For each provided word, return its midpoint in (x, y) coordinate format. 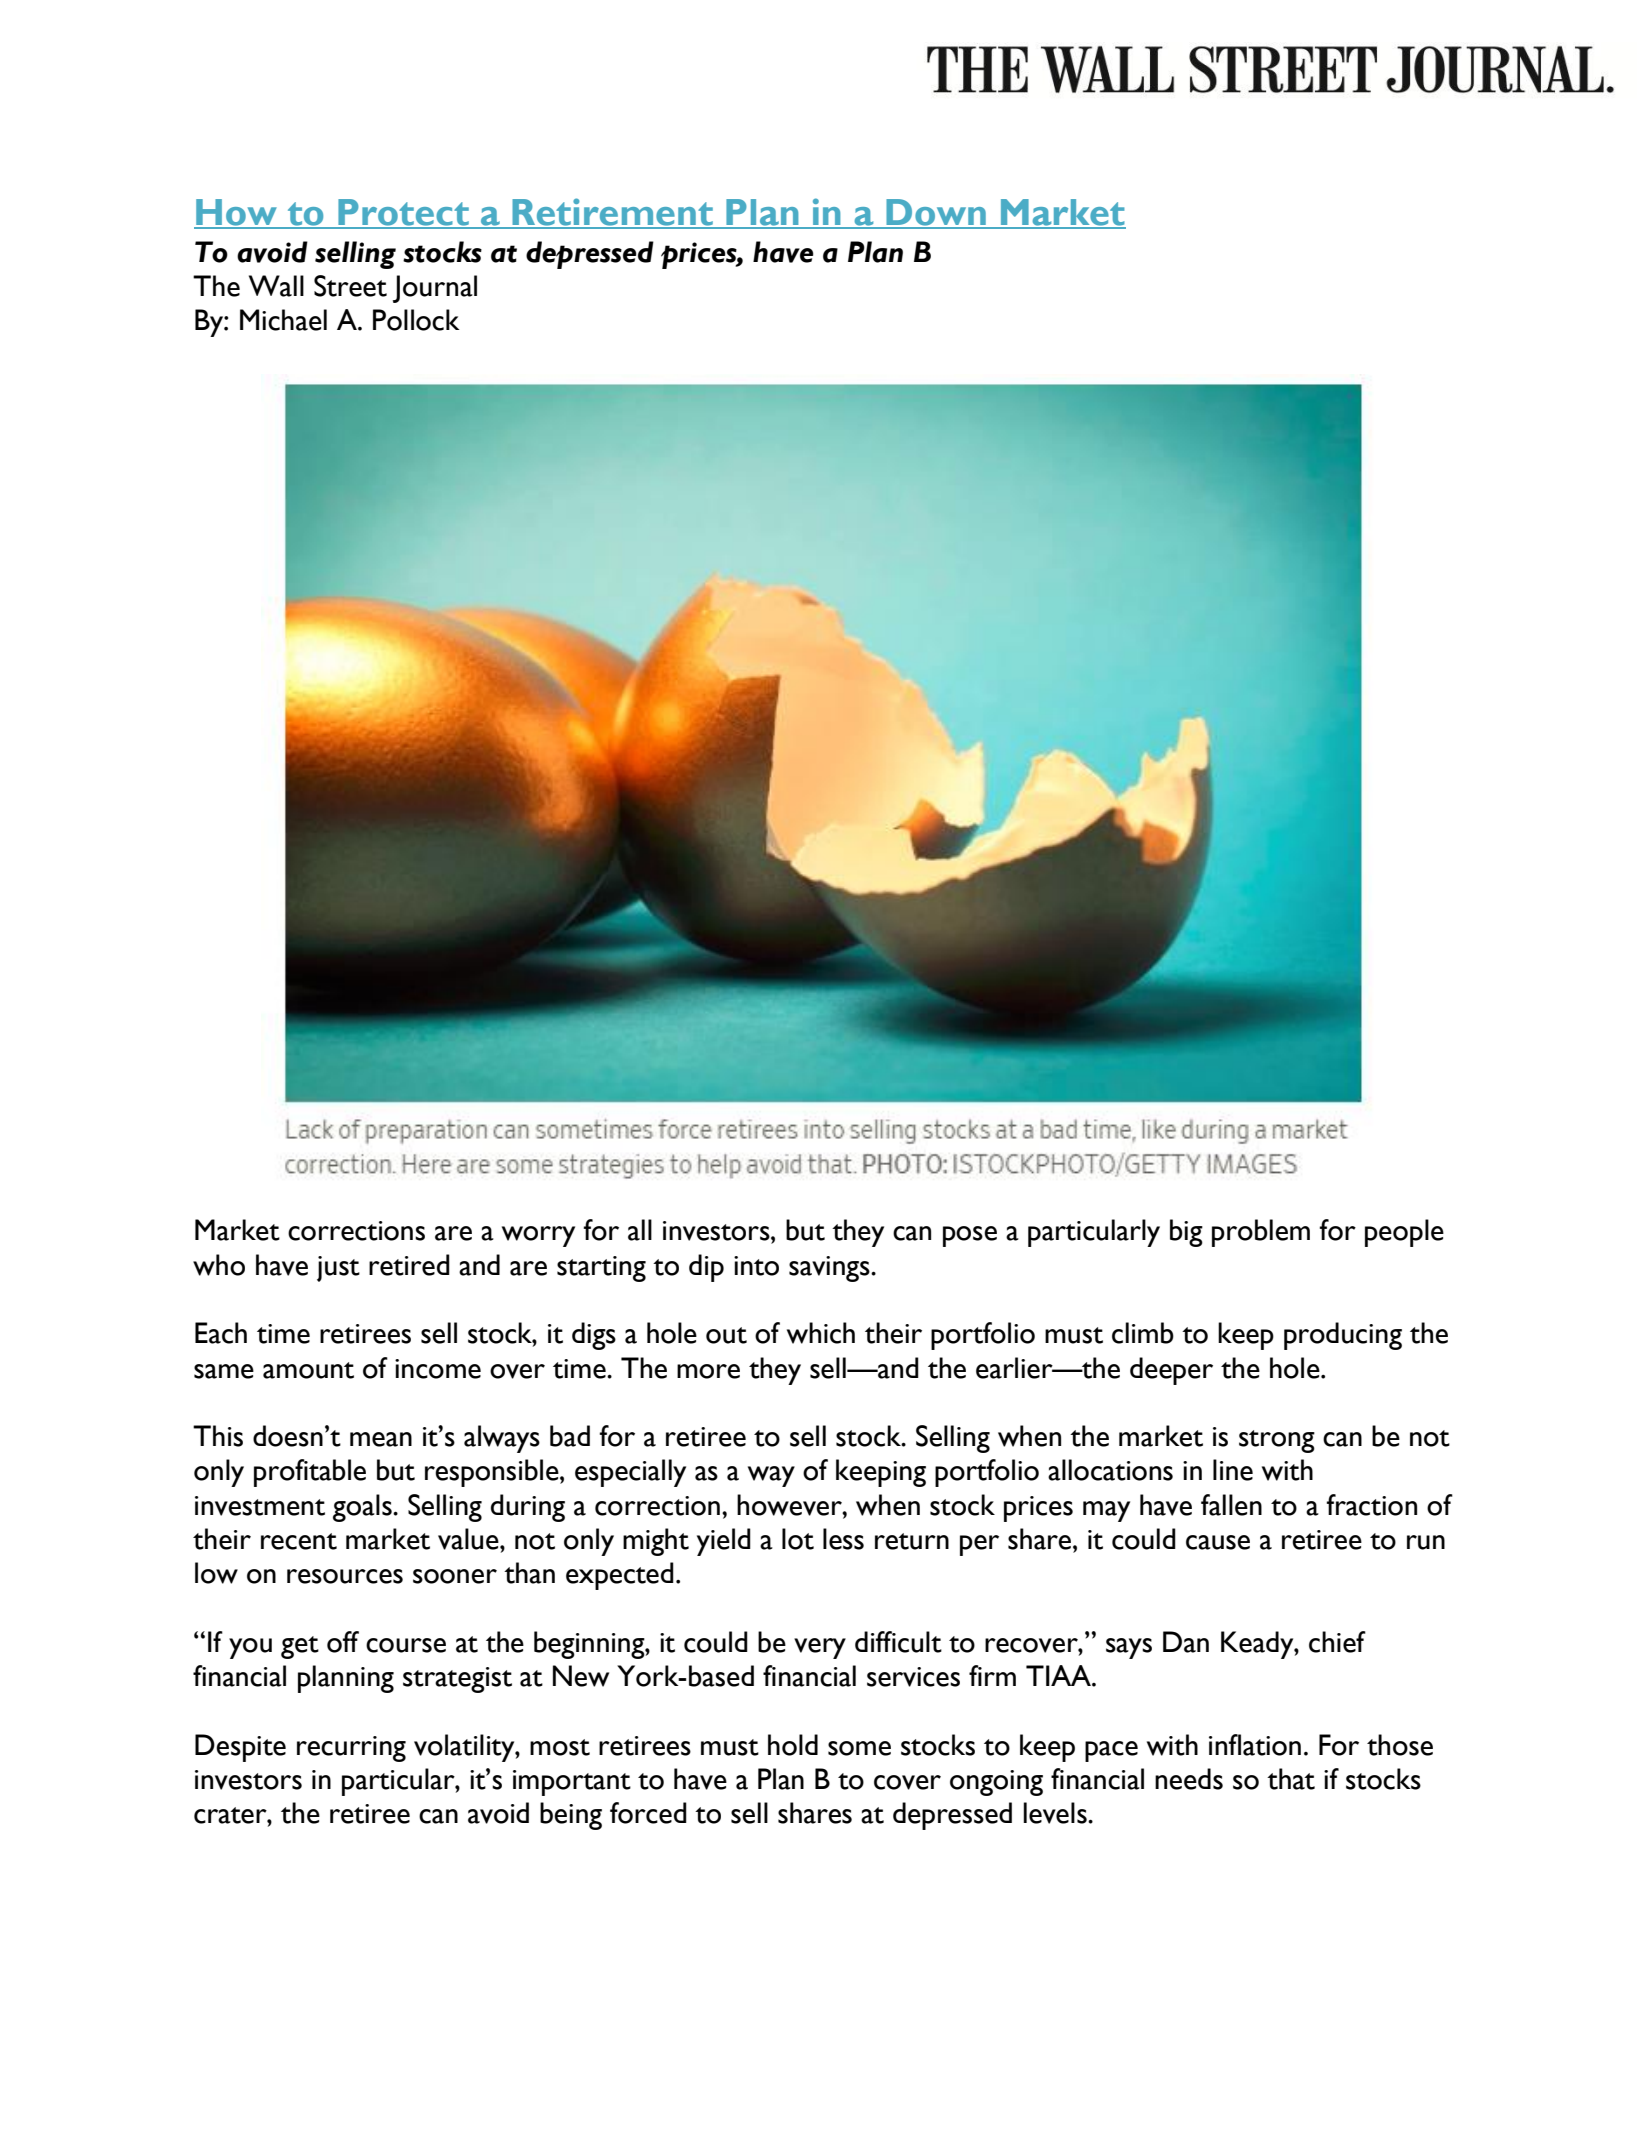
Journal (435, 289)
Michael (283, 320)
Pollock (416, 320)
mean (381, 1439)
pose (970, 1236)
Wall (276, 286)
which (821, 1333)
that (1291, 1779)
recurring (351, 1749)
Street (350, 286)
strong (1277, 1441)
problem (1261, 1233)
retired (409, 1265)
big (1186, 1233)
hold (793, 1745)
